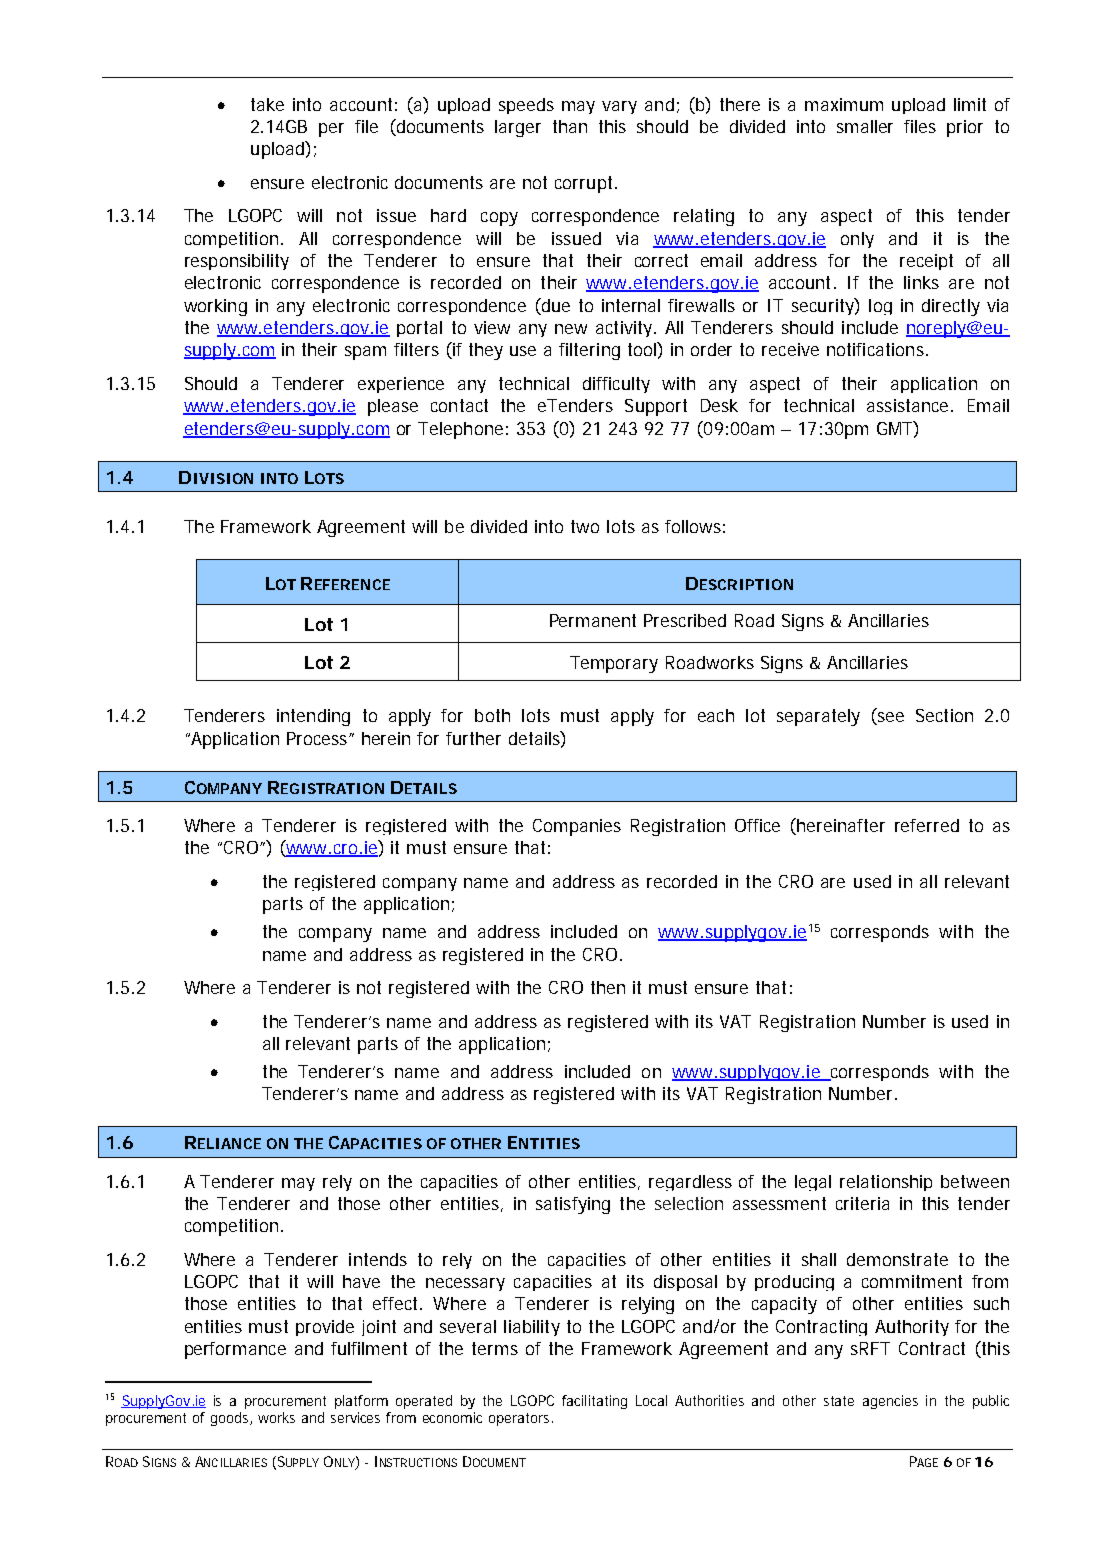 This screenshot has width=1102, height=1559. Describe the element at coordinates (886, 1183) in the screenshot. I see `relationship` at that location.
